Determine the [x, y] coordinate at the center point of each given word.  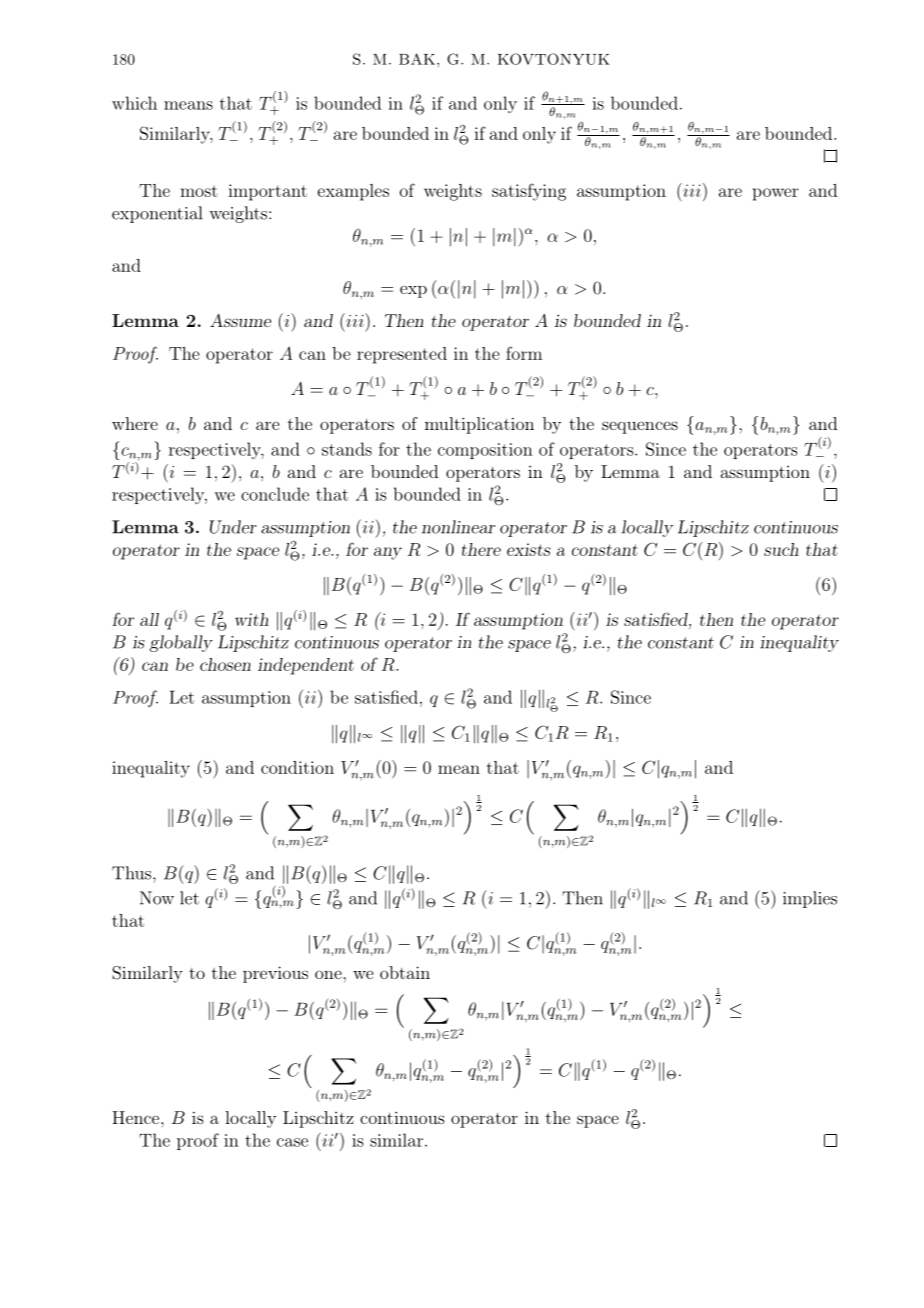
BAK [417, 59]
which [134, 103]
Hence [137, 1117]
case [292, 1142]
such [781, 549]
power [775, 194]
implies [810, 899]
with [252, 619]
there [481, 549]
